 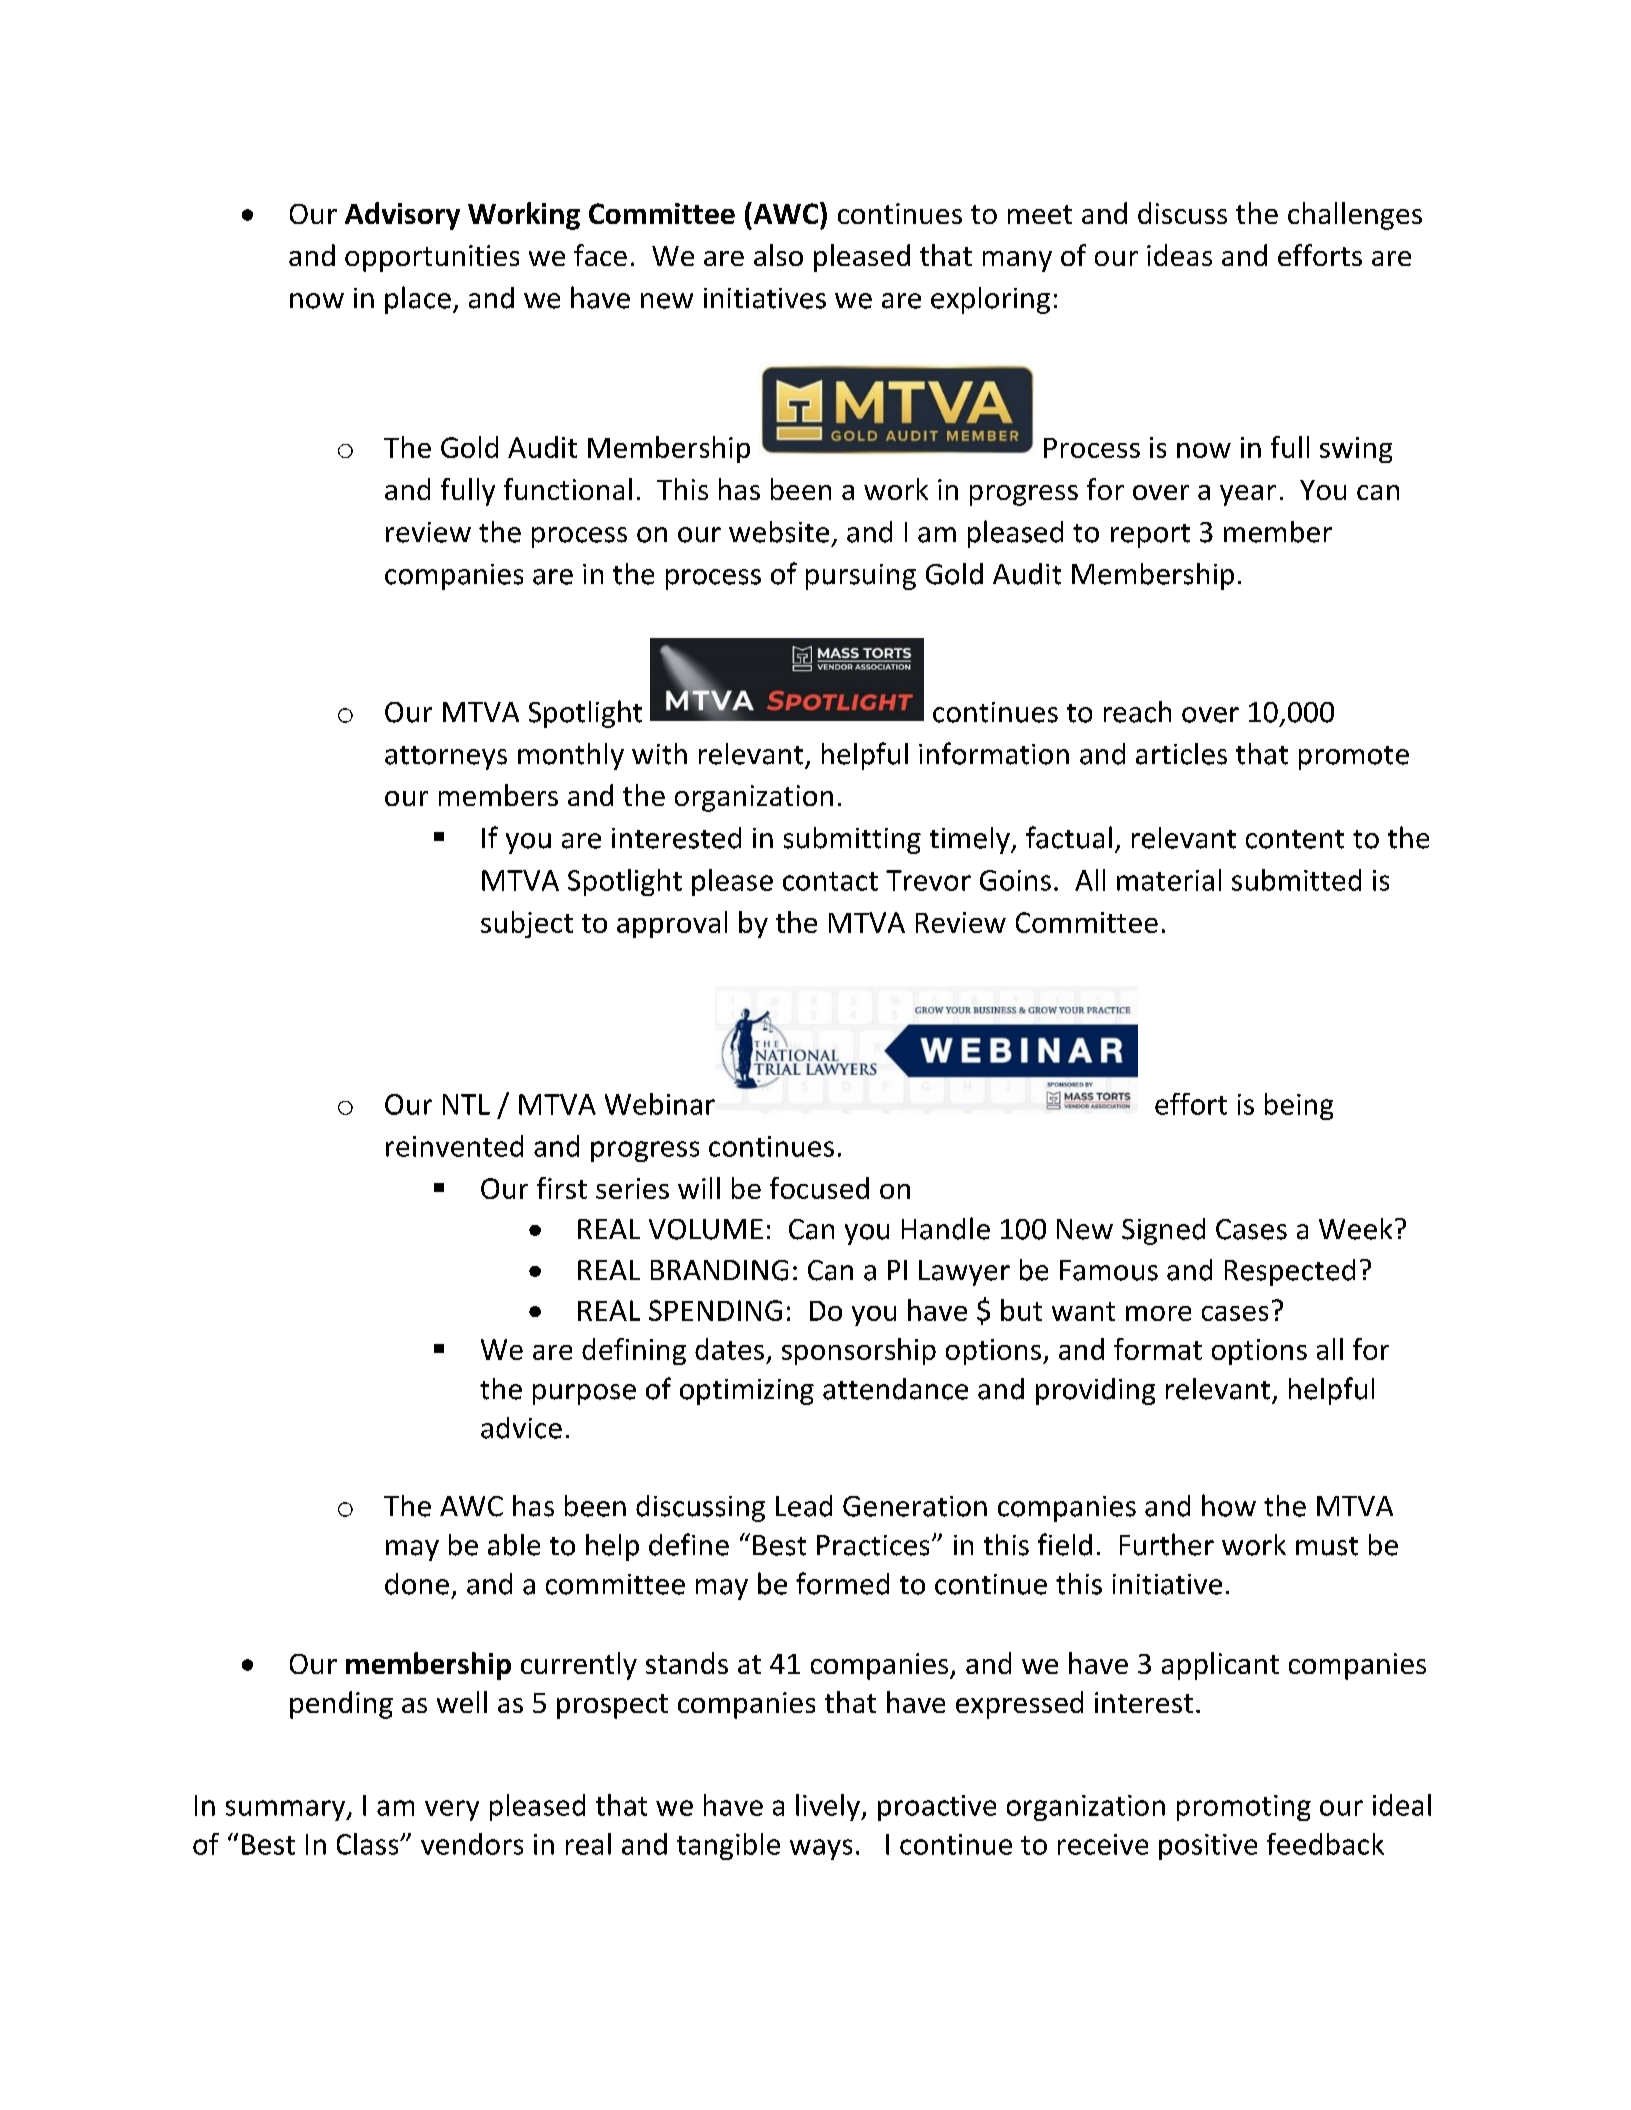 What do you see at coordinates (852, 840) in the page?
I see `submitting` at bounding box center [852, 840].
